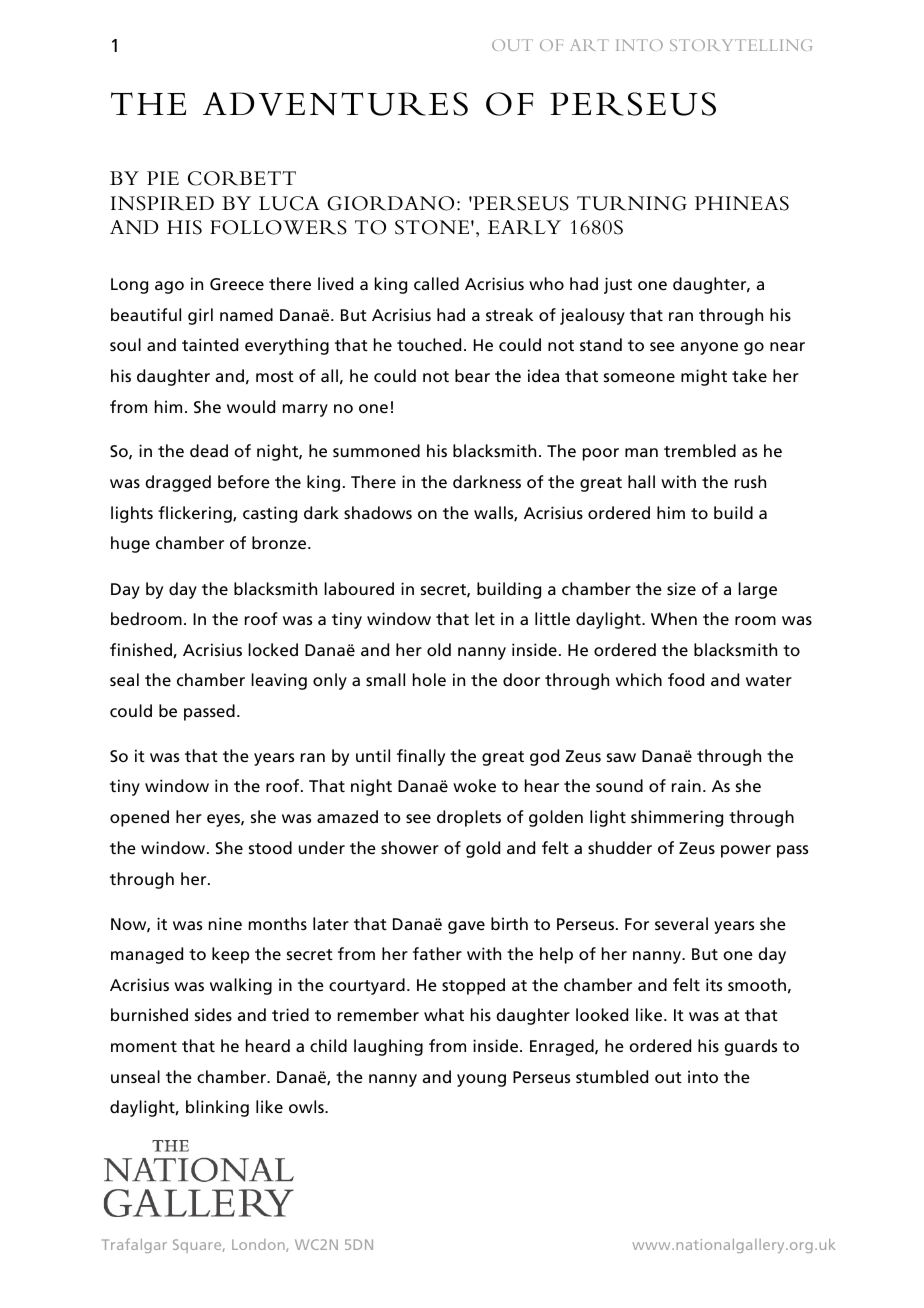 This screenshot has width=924, height=1308. Describe the element at coordinates (259, 1245) in the screenshot. I see `London` at that location.
